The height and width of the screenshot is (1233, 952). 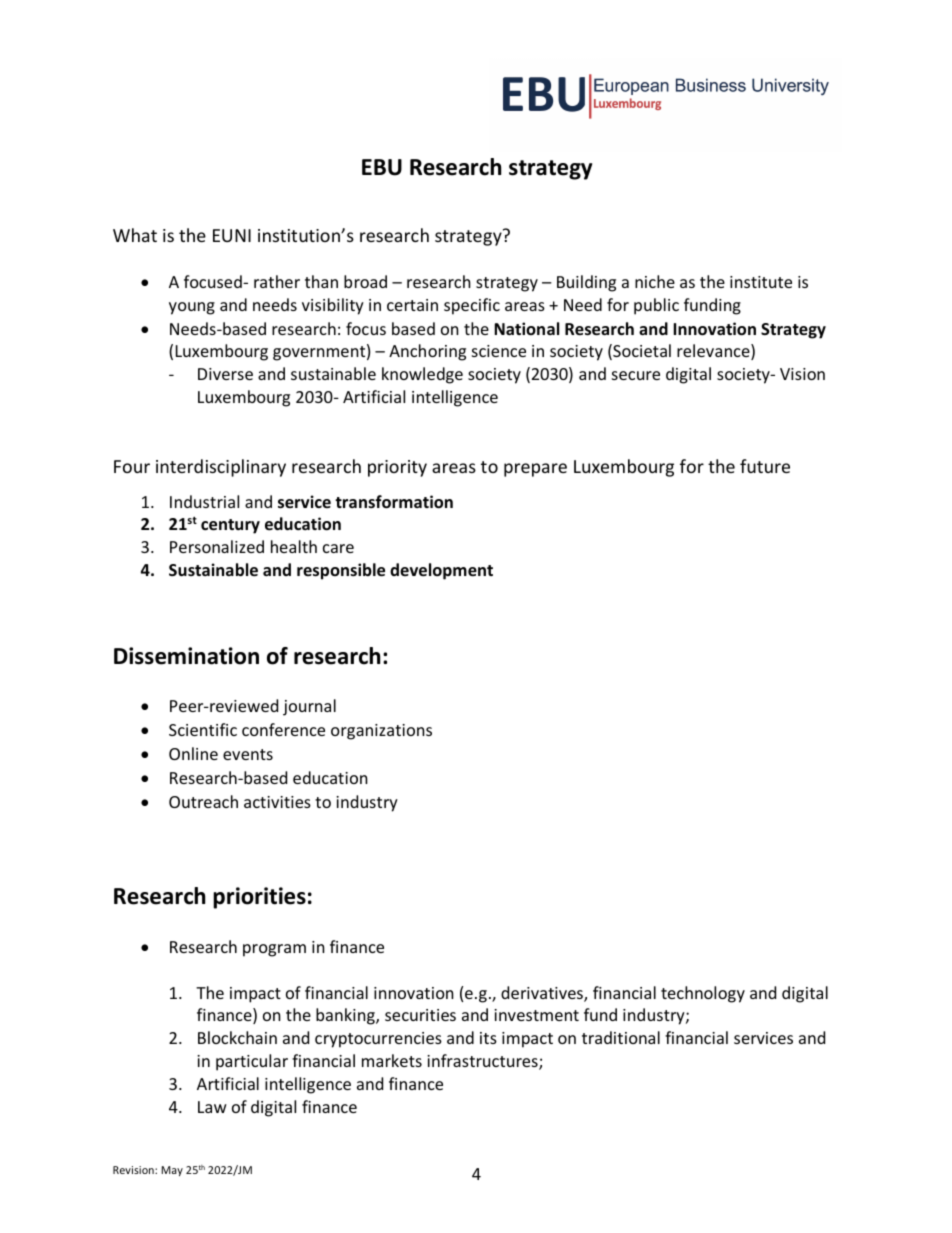 I want to click on young, so click(x=192, y=308).
